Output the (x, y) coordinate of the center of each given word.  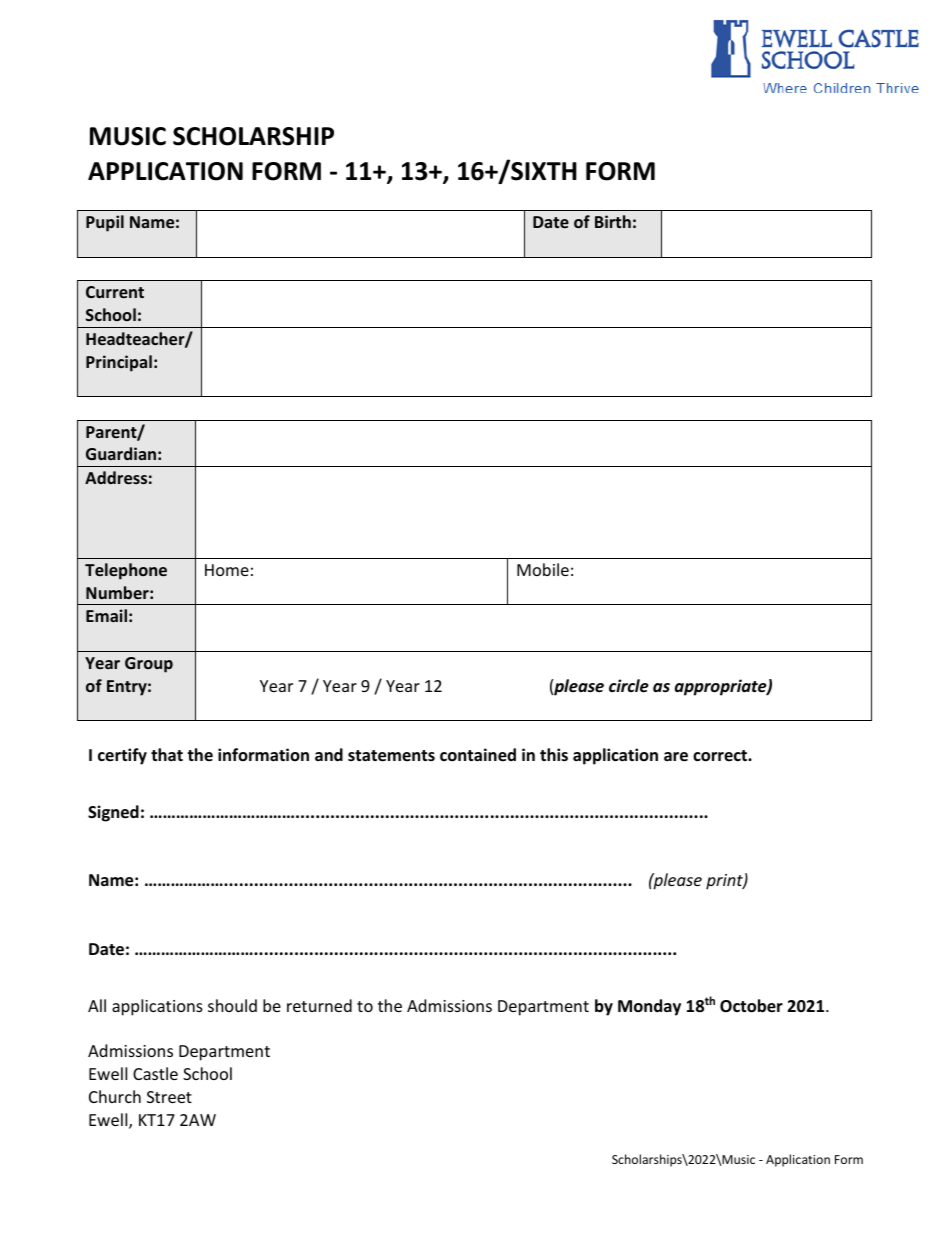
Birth (613, 221)
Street (169, 1097)
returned (319, 1005)
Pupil (105, 223)
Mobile (543, 569)
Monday (649, 1007)
